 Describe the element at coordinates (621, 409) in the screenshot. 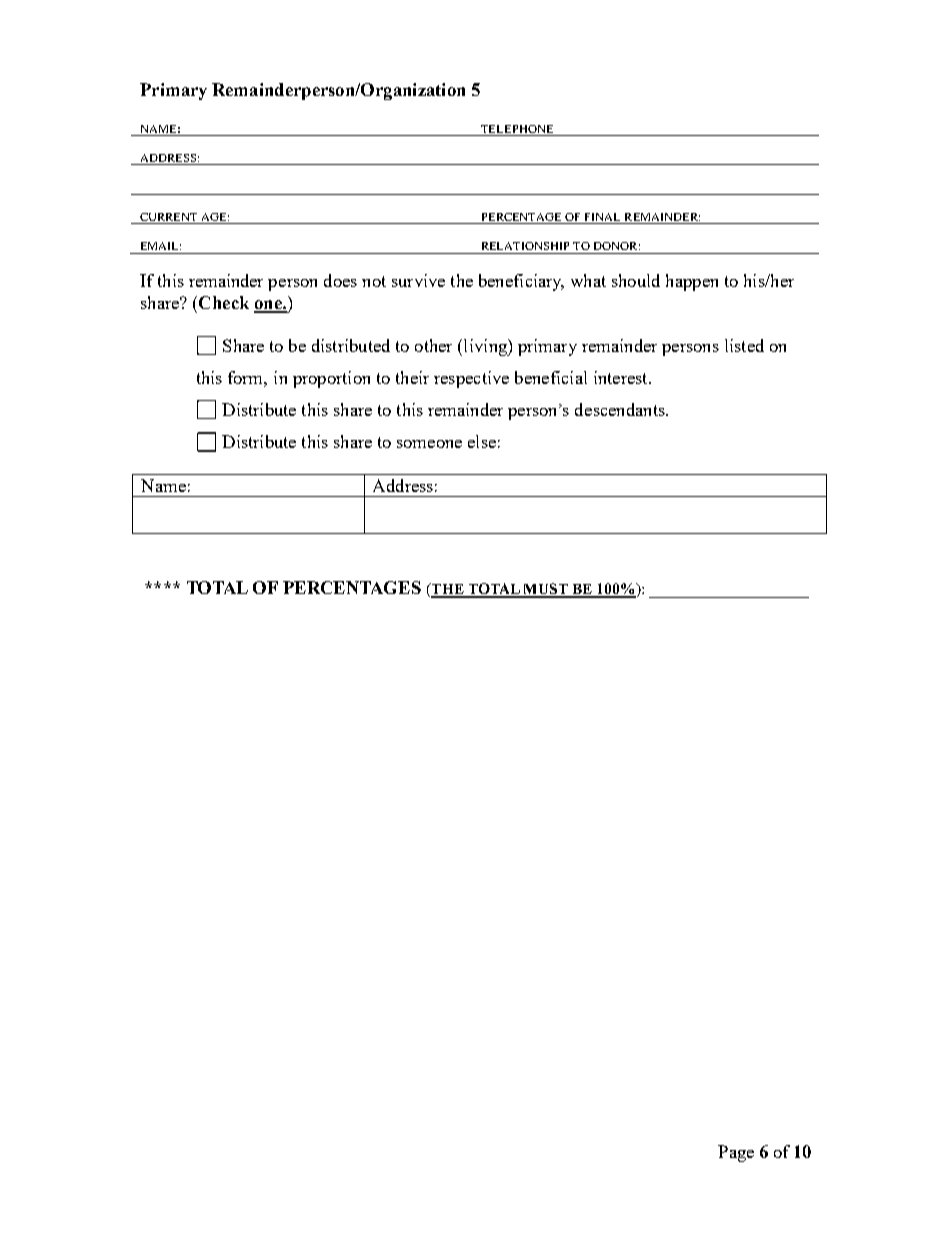

I see `descendants` at that location.
